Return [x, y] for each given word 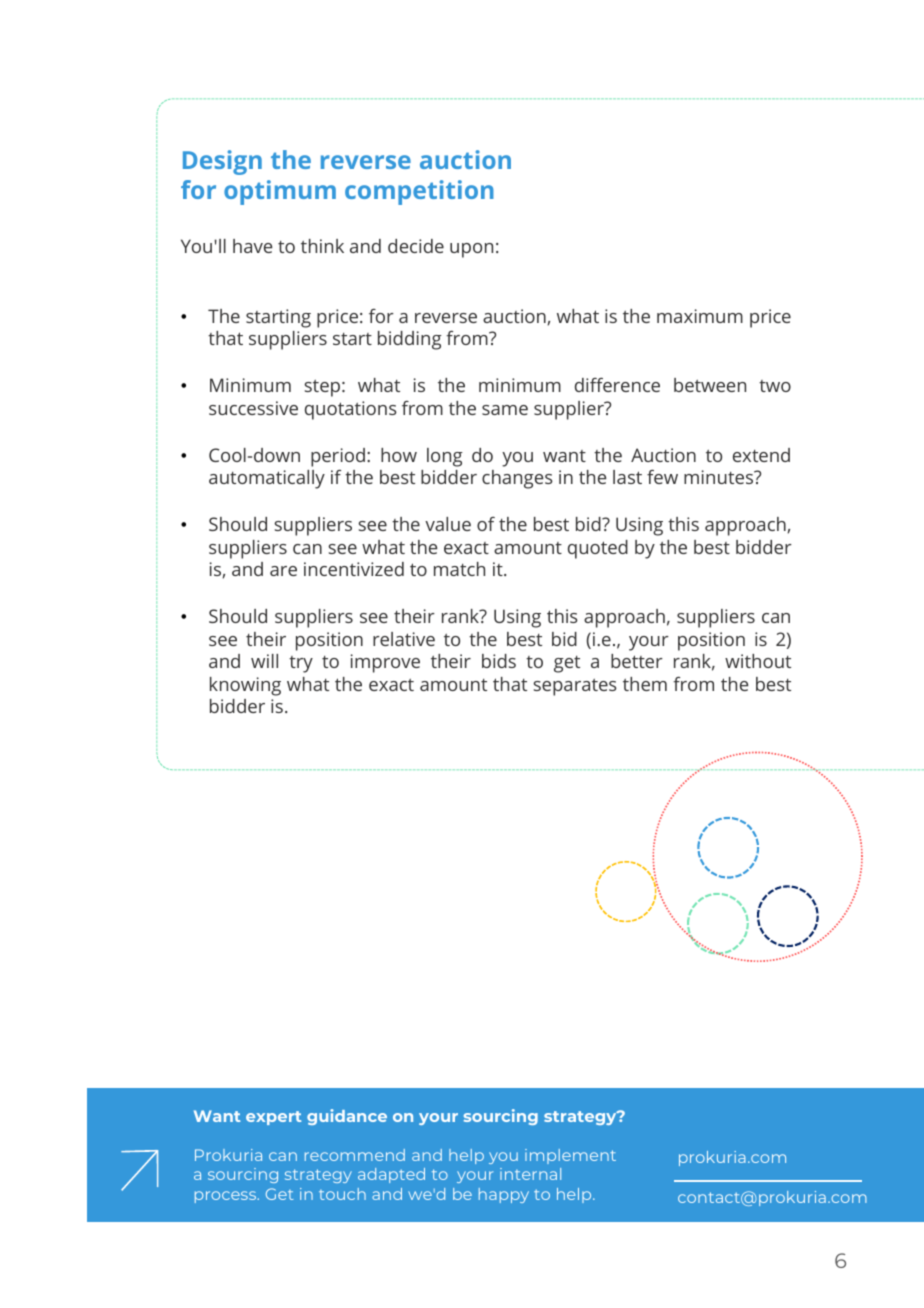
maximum [700, 316]
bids [499, 661]
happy [504, 1195]
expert [273, 1118]
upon [471, 250]
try [301, 664]
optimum [280, 192]
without [758, 661]
